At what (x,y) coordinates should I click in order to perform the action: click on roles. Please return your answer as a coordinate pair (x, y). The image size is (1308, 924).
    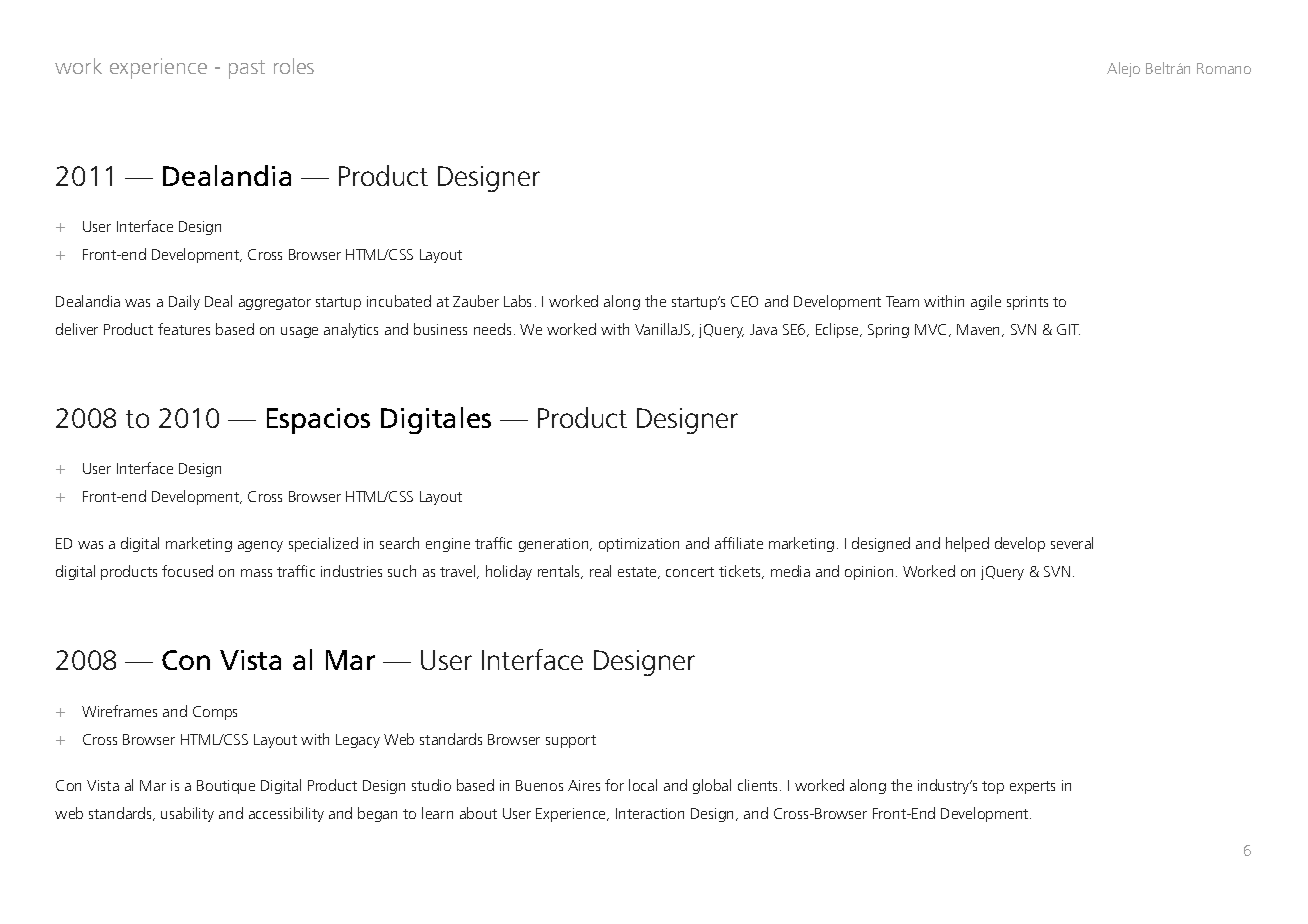
    Looking at the image, I should click on (294, 66).
